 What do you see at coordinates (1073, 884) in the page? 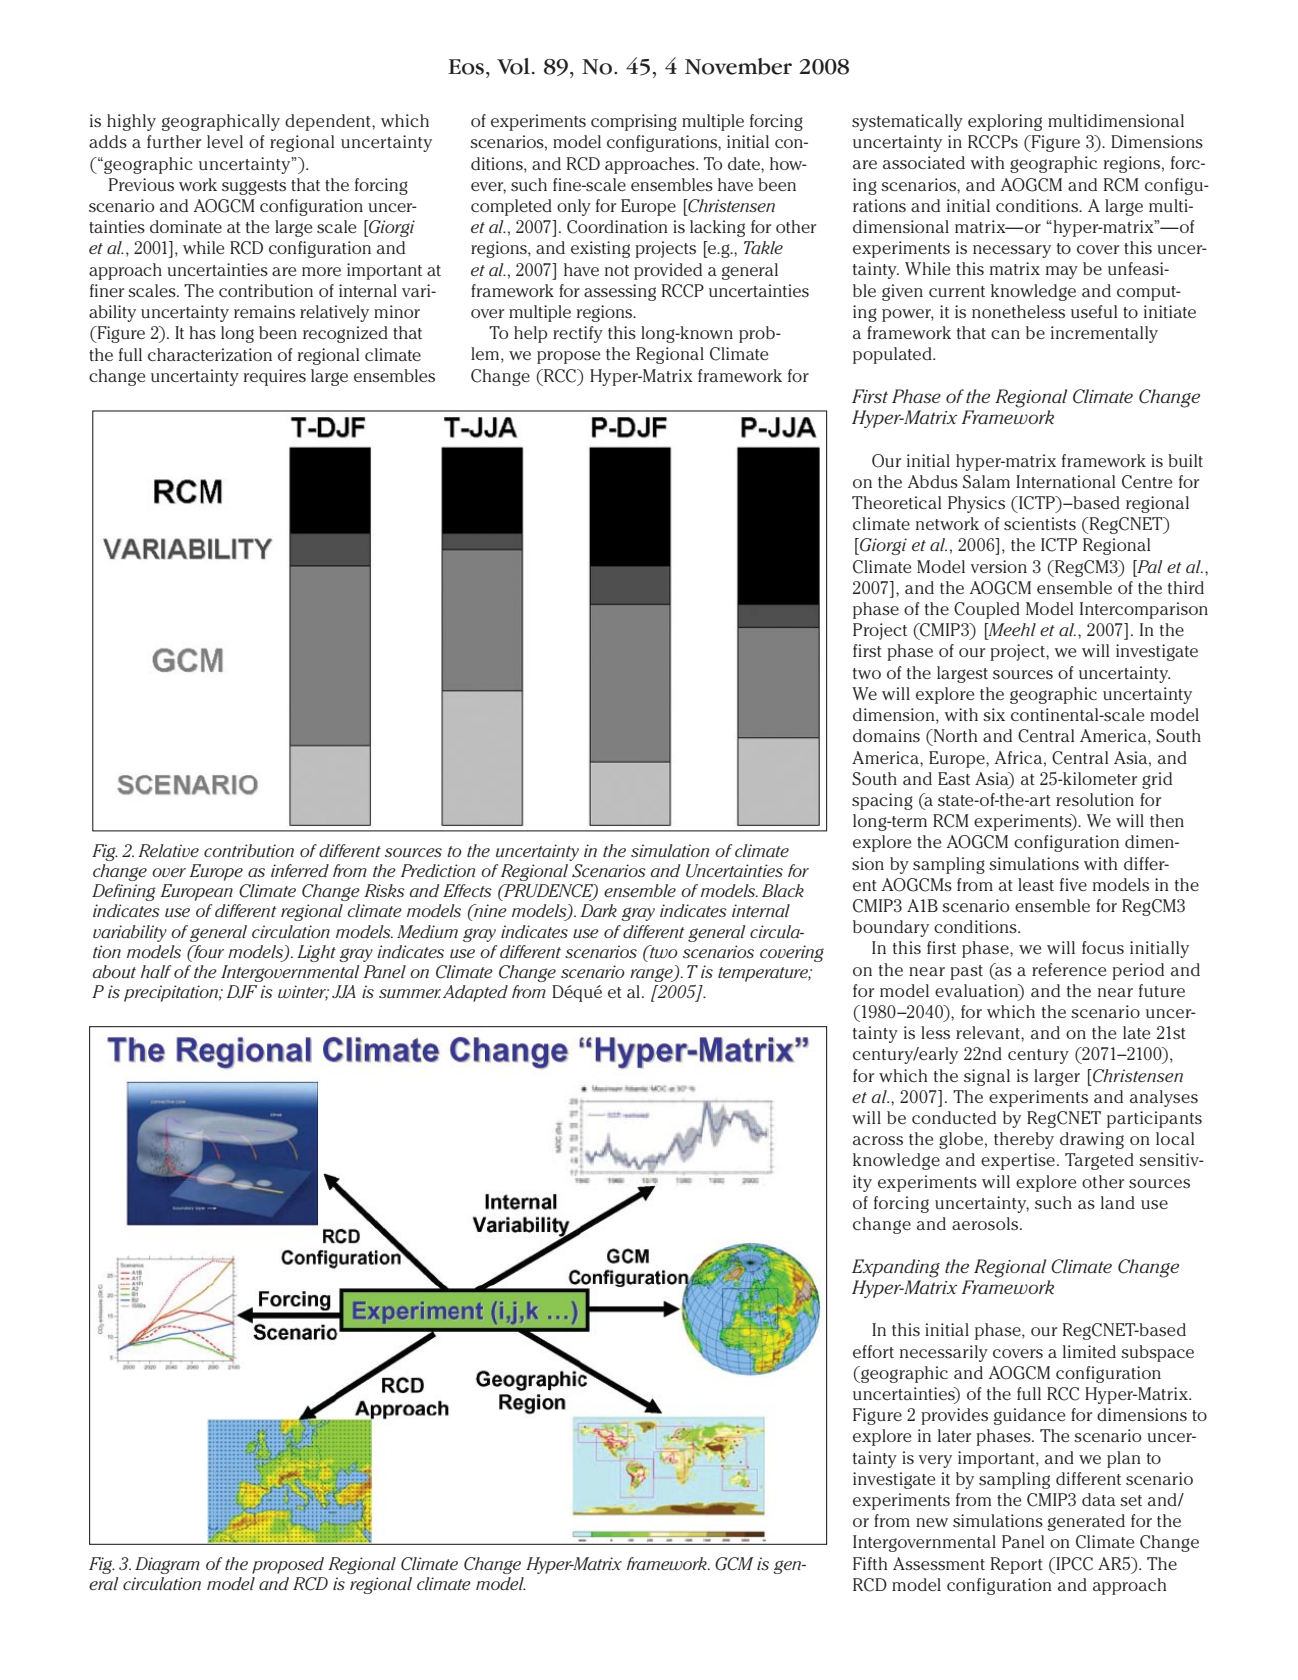
I see `five` at bounding box center [1073, 884].
